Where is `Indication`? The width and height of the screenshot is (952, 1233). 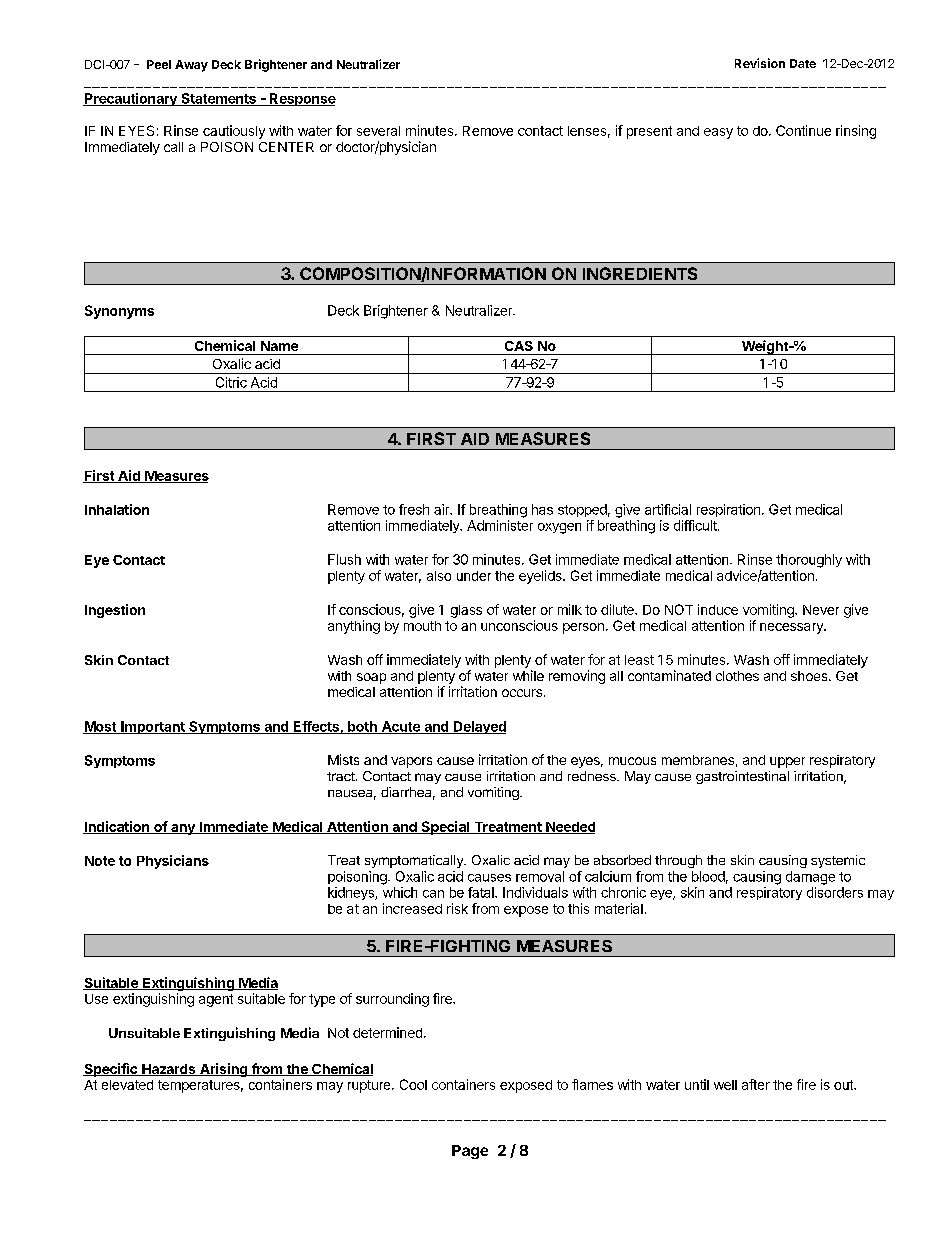 Indication is located at coordinates (117, 827).
